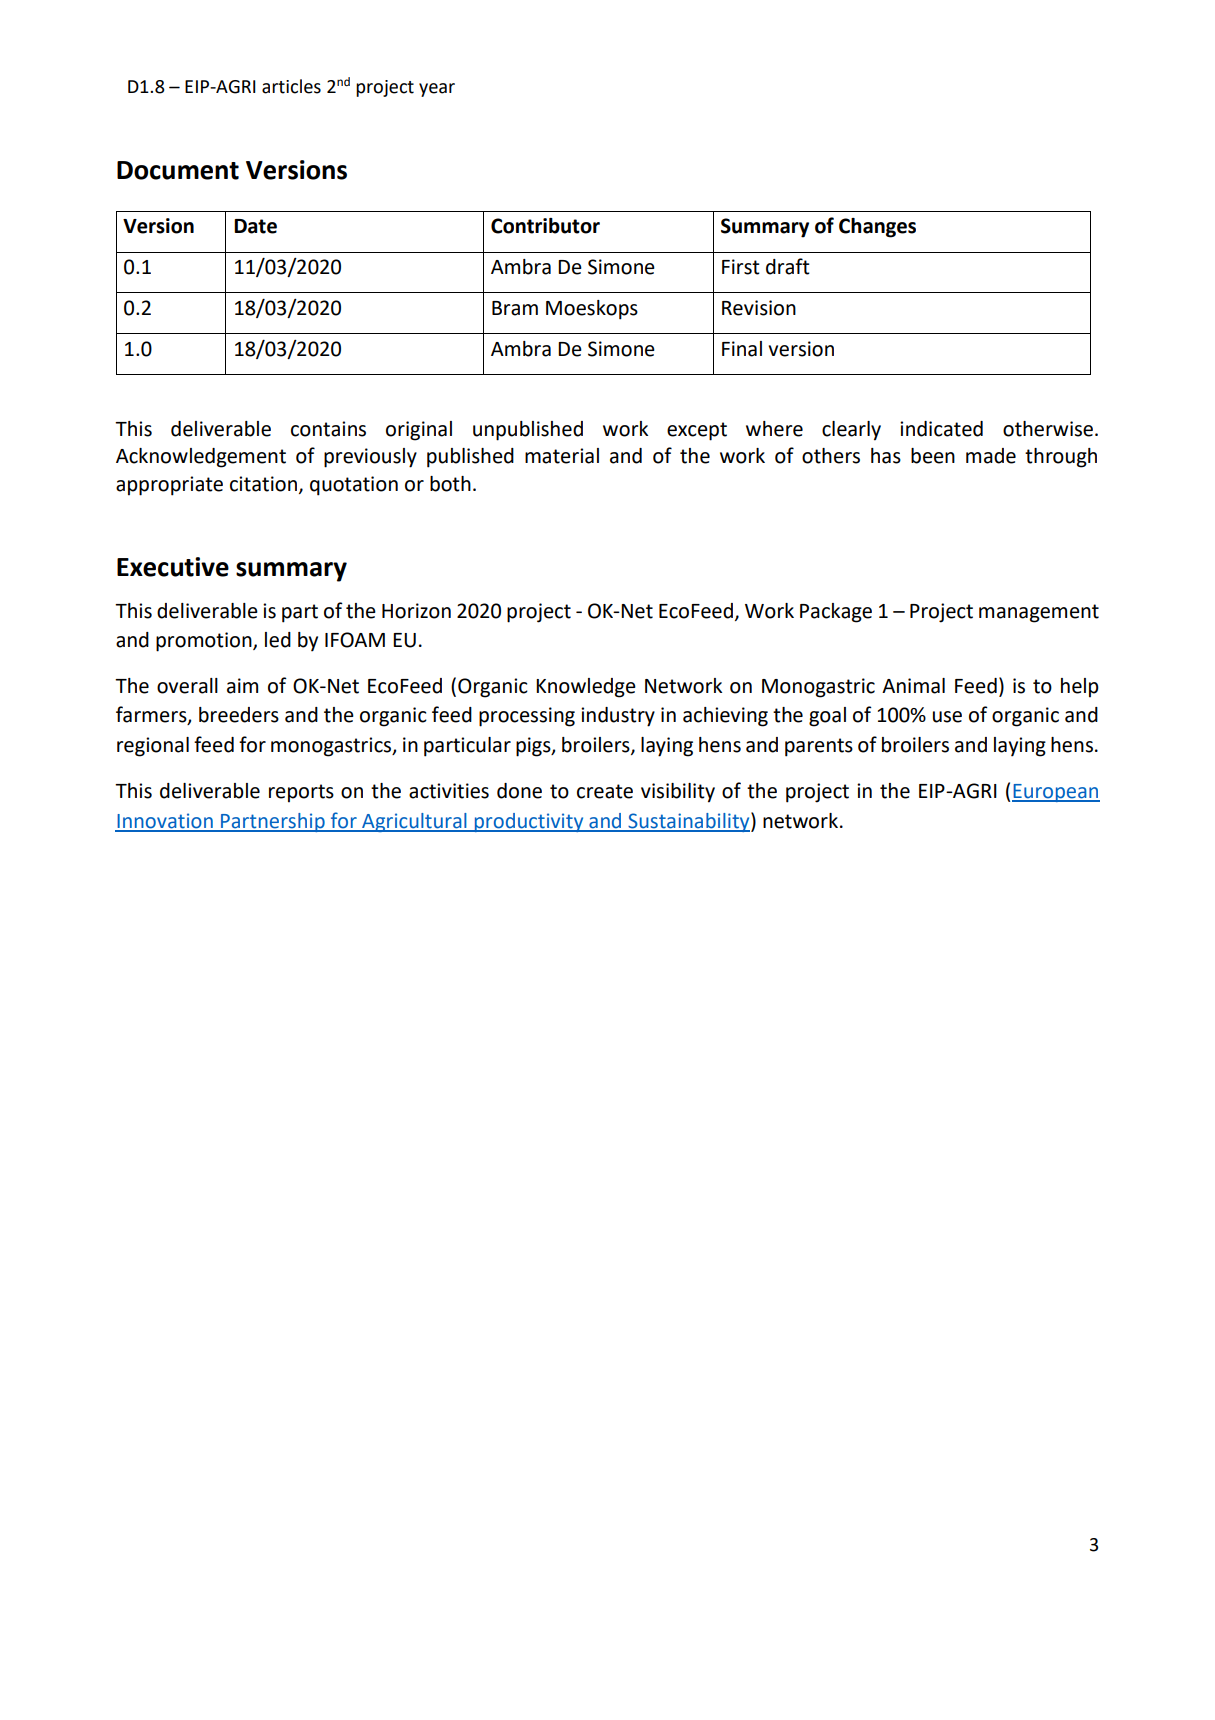  What do you see at coordinates (913, 686) in the screenshot?
I see `Animal` at bounding box center [913, 686].
